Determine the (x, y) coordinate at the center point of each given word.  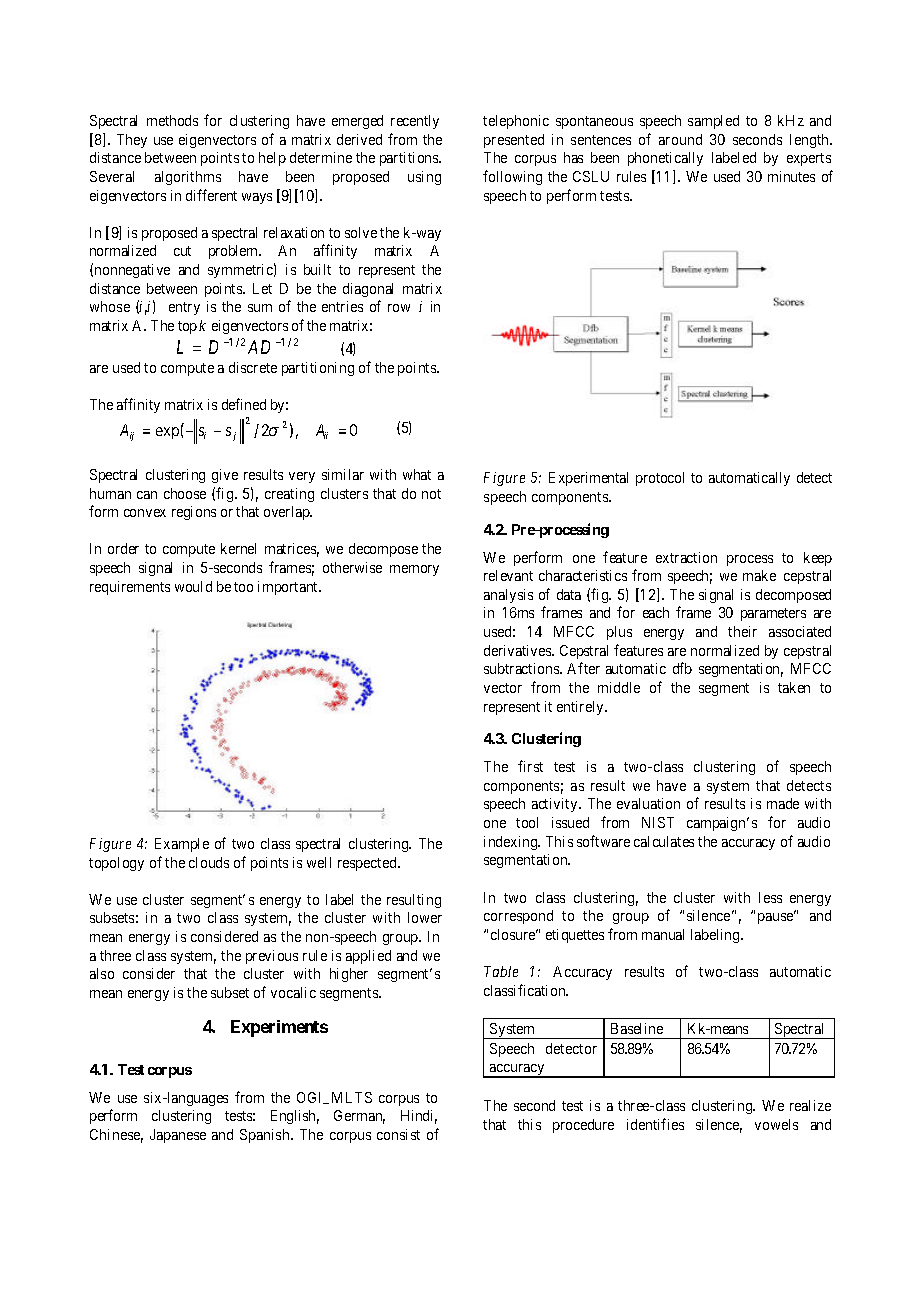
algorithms (188, 178)
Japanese (178, 1136)
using (424, 178)
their (742, 631)
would (193, 586)
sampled (713, 122)
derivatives (518, 650)
